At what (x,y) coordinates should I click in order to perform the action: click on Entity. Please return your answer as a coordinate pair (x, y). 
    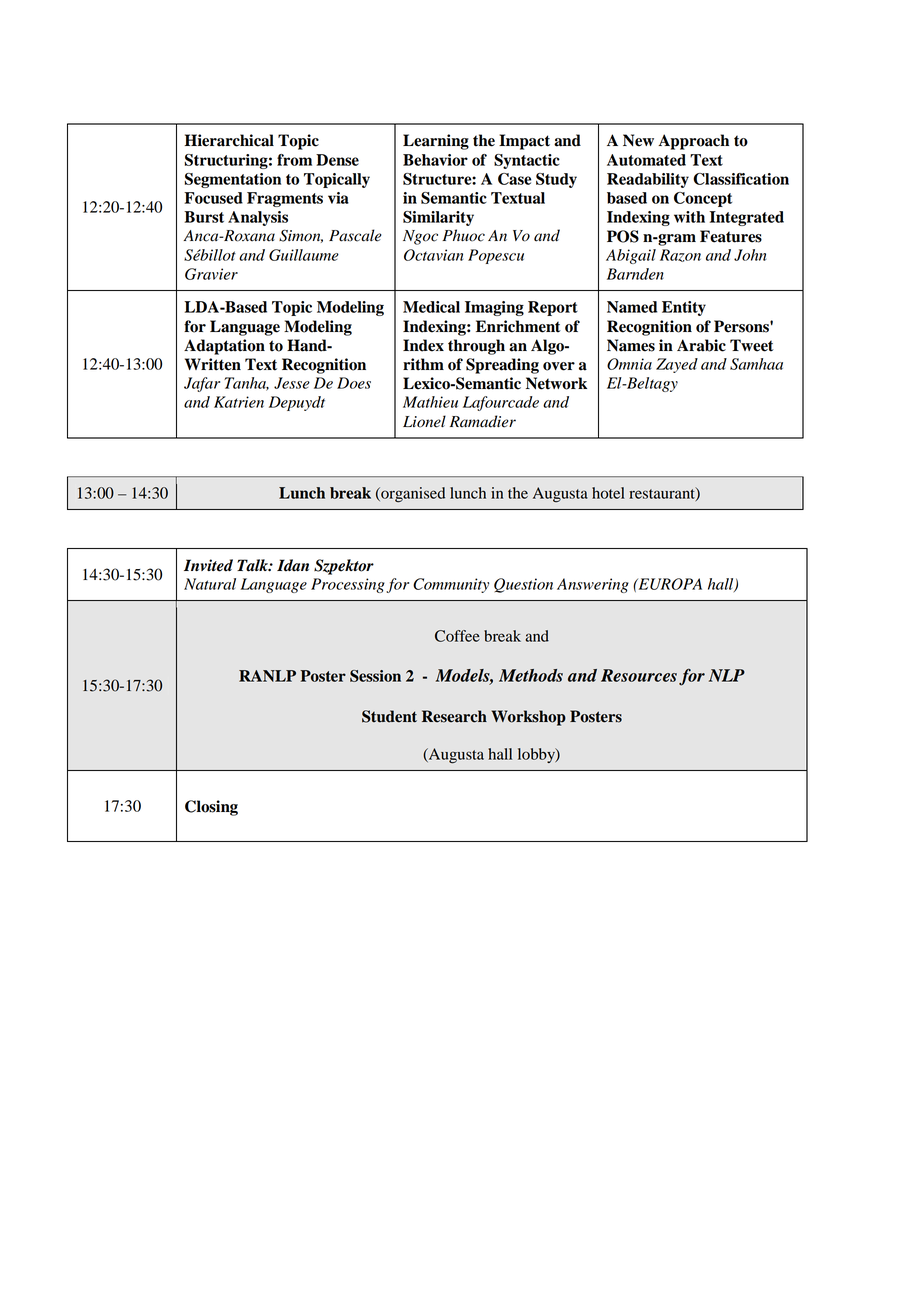
    Looking at the image, I should click on (684, 308).
